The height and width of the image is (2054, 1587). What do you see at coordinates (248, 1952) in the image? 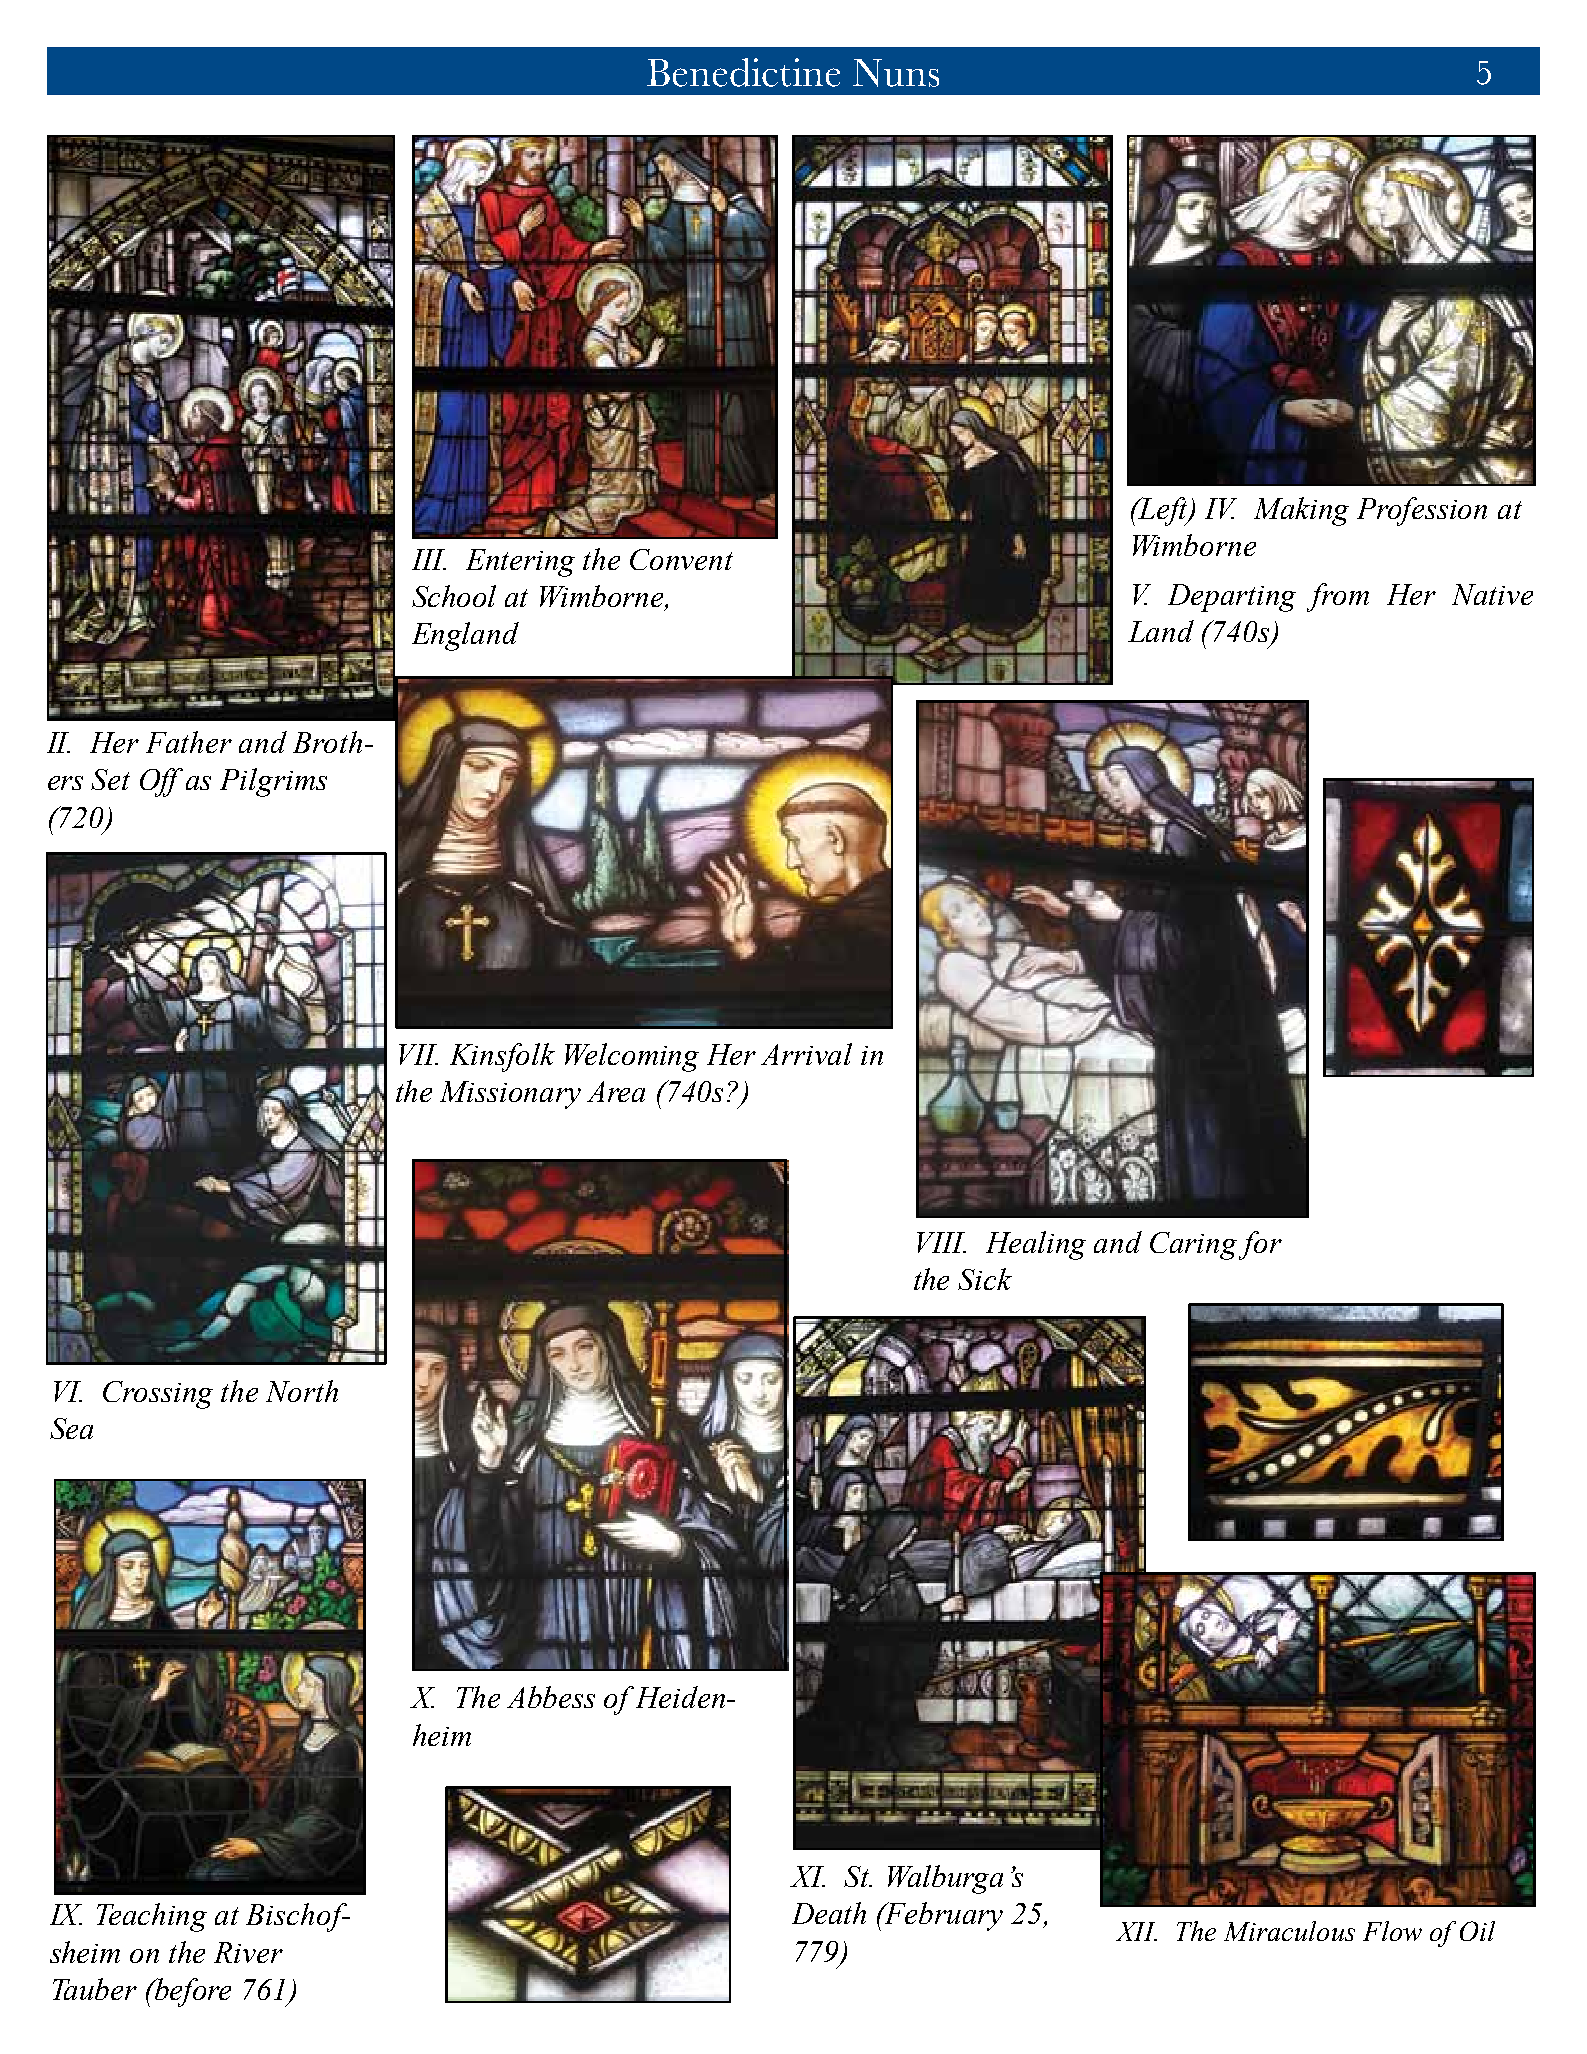
I see `River` at bounding box center [248, 1952].
